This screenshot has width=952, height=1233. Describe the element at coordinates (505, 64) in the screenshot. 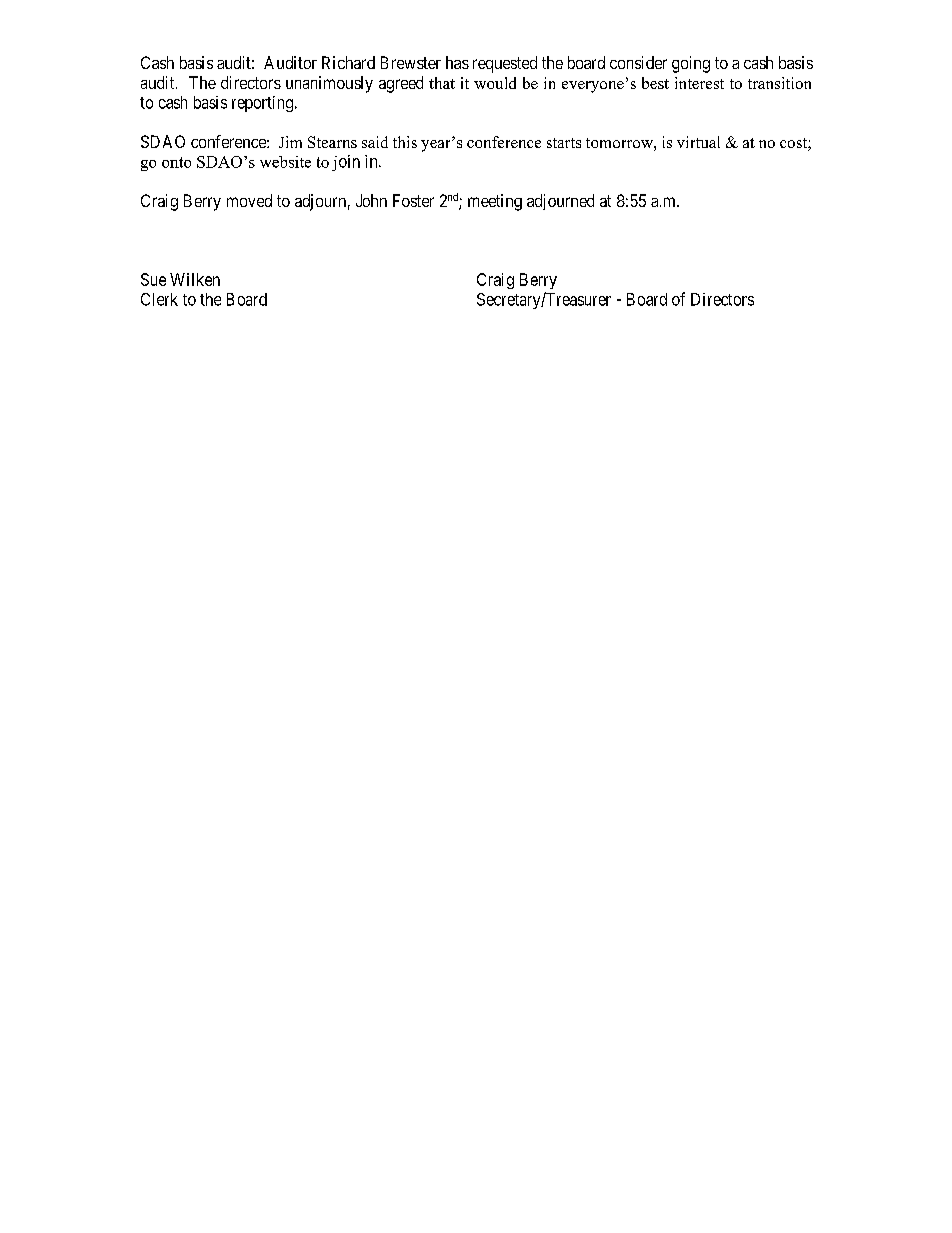

I see `requested` at that location.
